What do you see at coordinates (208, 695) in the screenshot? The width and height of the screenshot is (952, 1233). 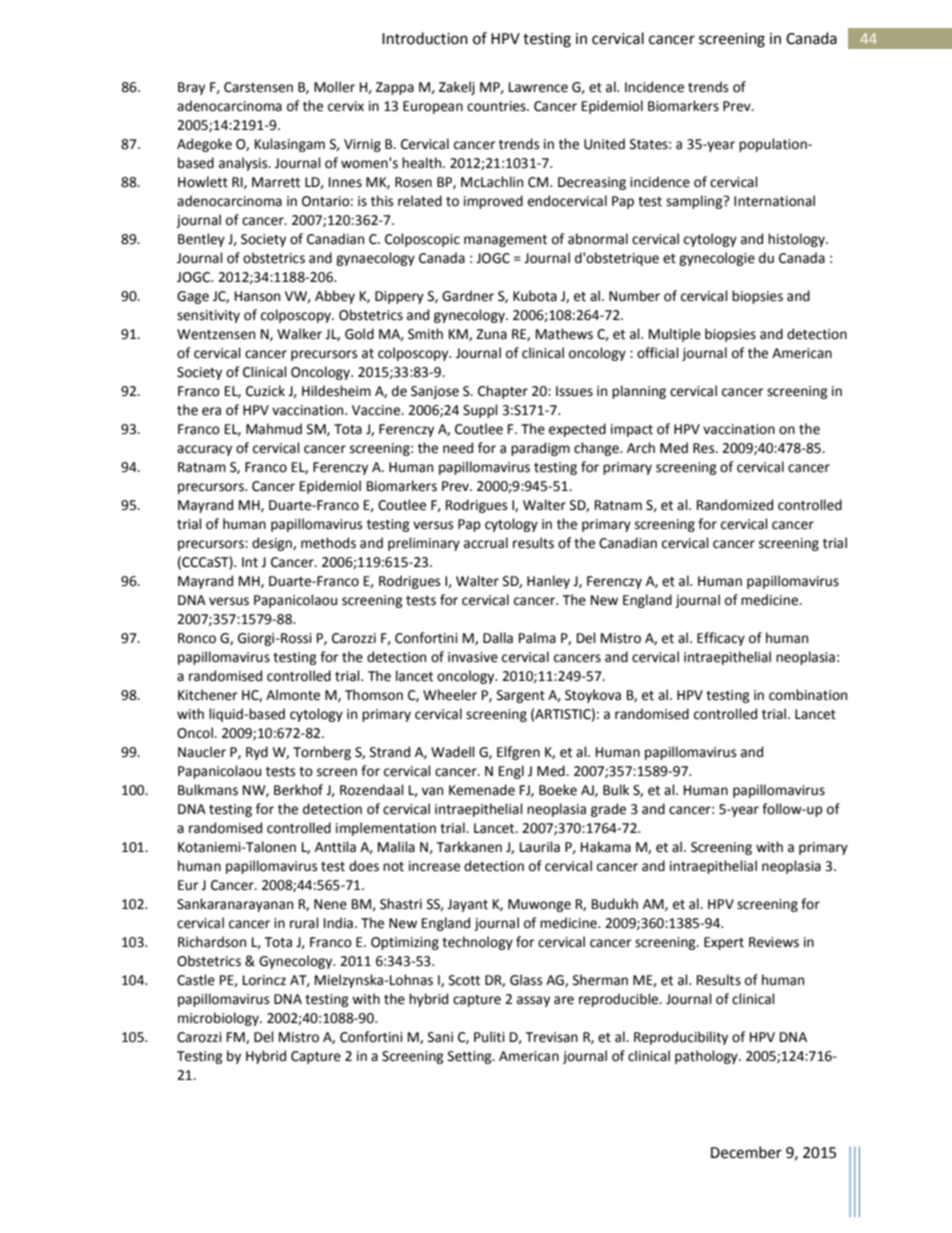 I see `Kitchener` at bounding box center [208, 695].
